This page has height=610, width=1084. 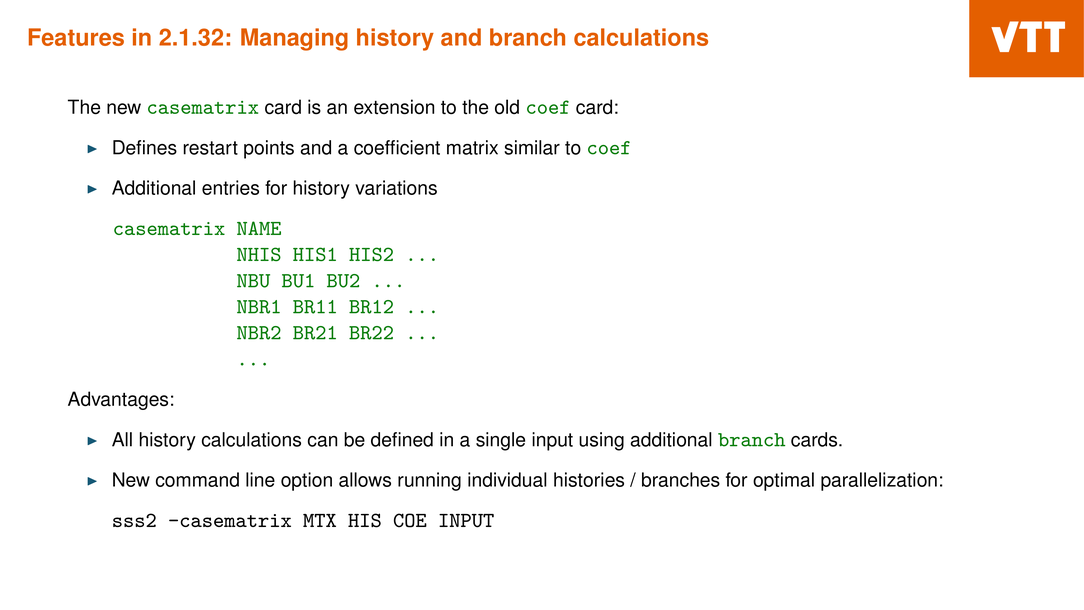 I want to click on command, so click(x=197, y=479).
